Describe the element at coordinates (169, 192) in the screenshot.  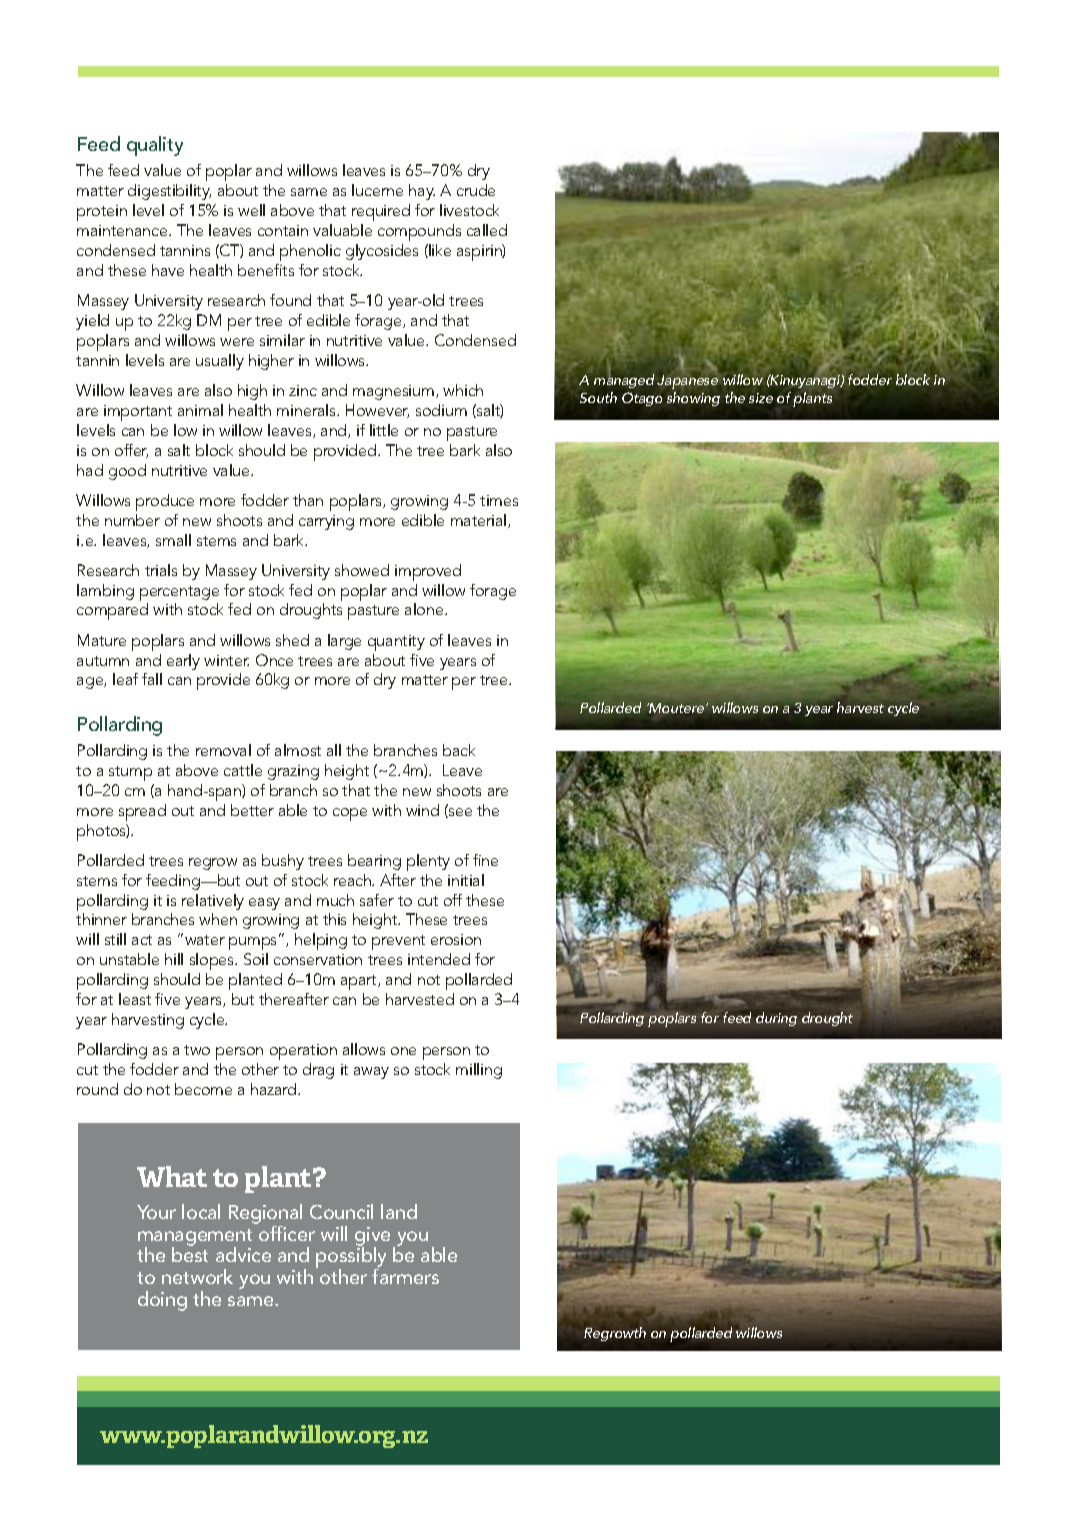
I see `digestibility` at that location.
